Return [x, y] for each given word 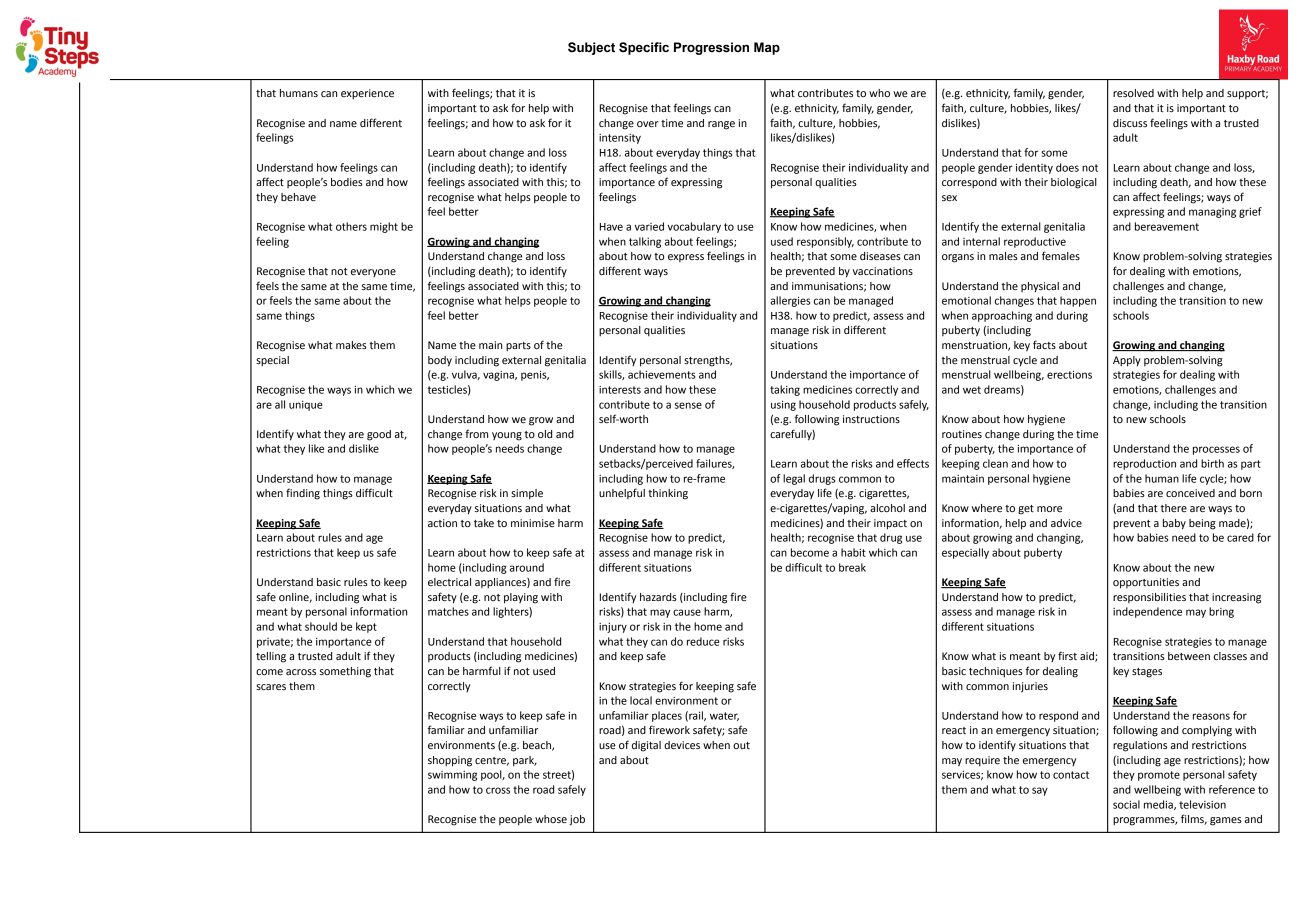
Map [767, 48]
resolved [1133, 93]
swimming [452, 776]
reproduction [1144, 464]
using [783, 406]
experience [367, 94]
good [379, 435]
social [1126, 804]
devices [682, 745]
